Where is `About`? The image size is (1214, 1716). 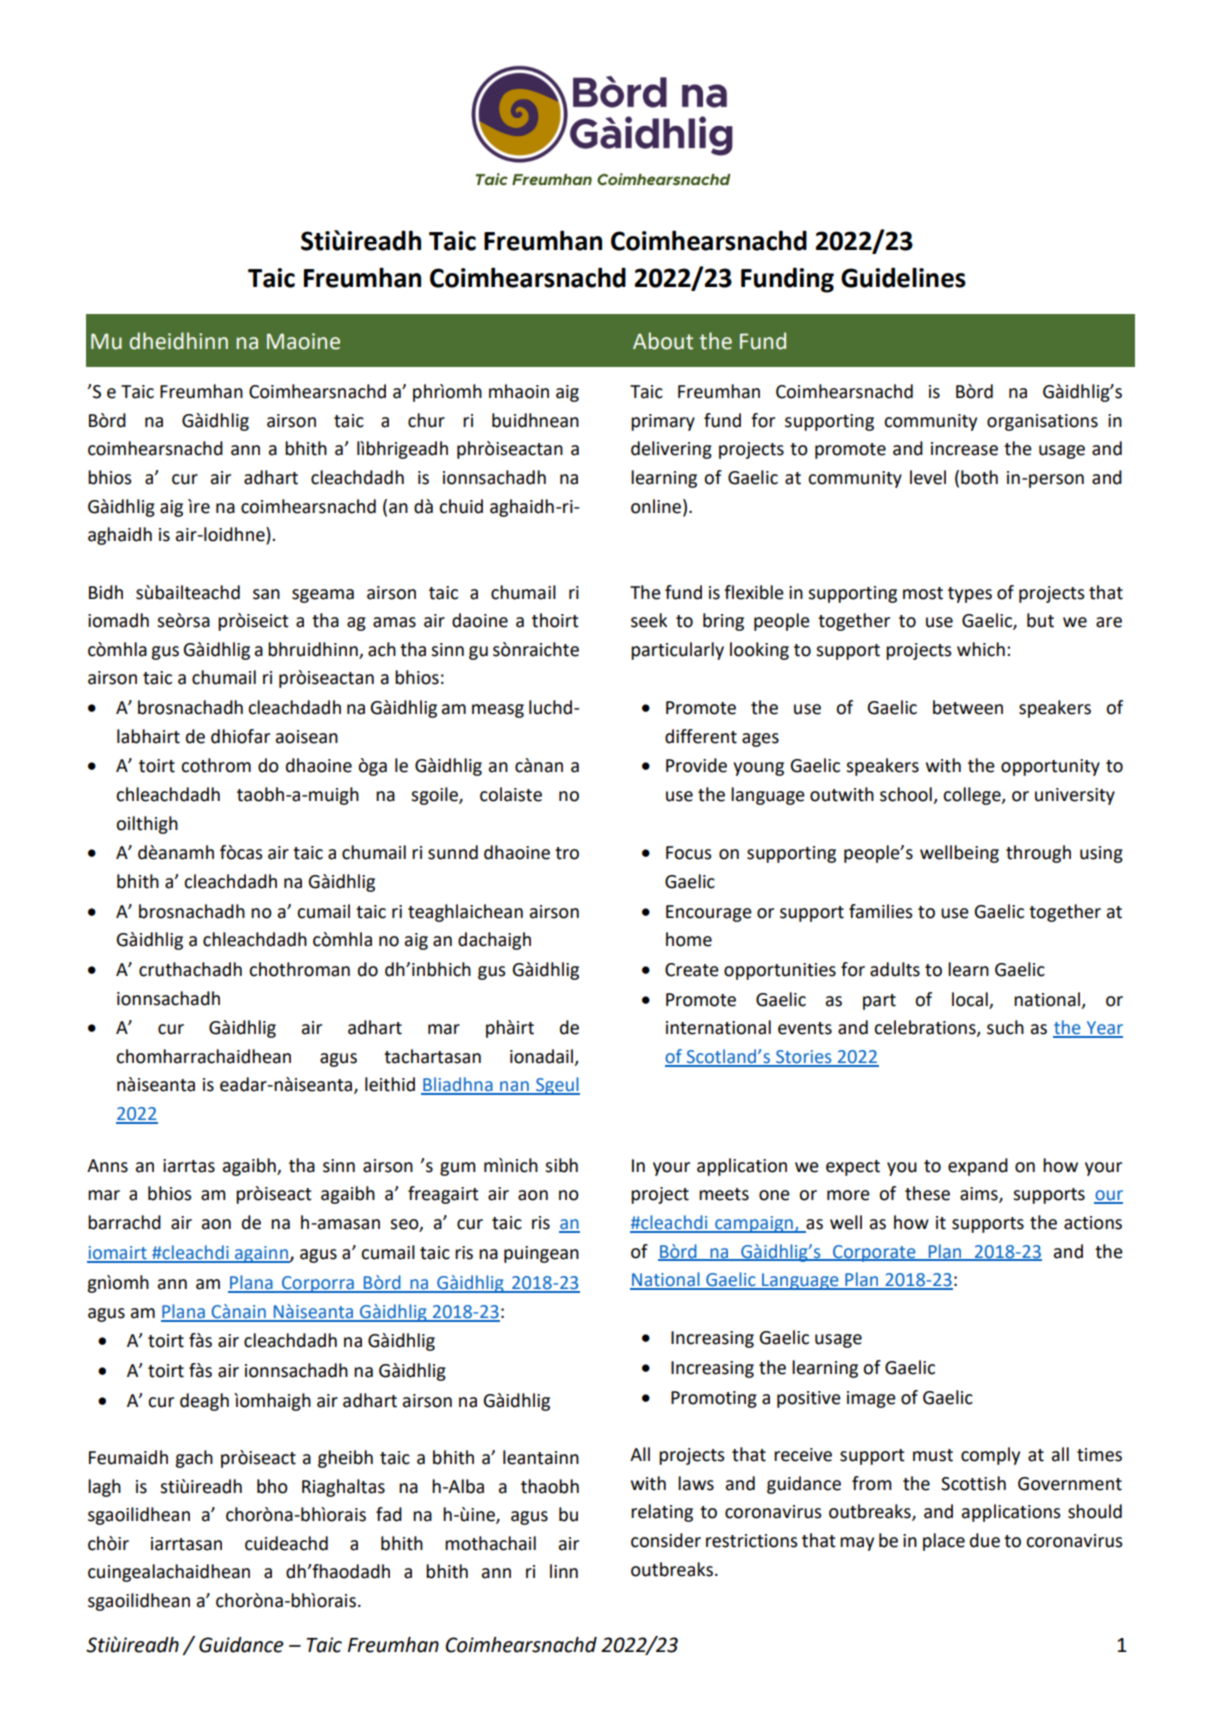
About is located at coordinates (663, 341).
